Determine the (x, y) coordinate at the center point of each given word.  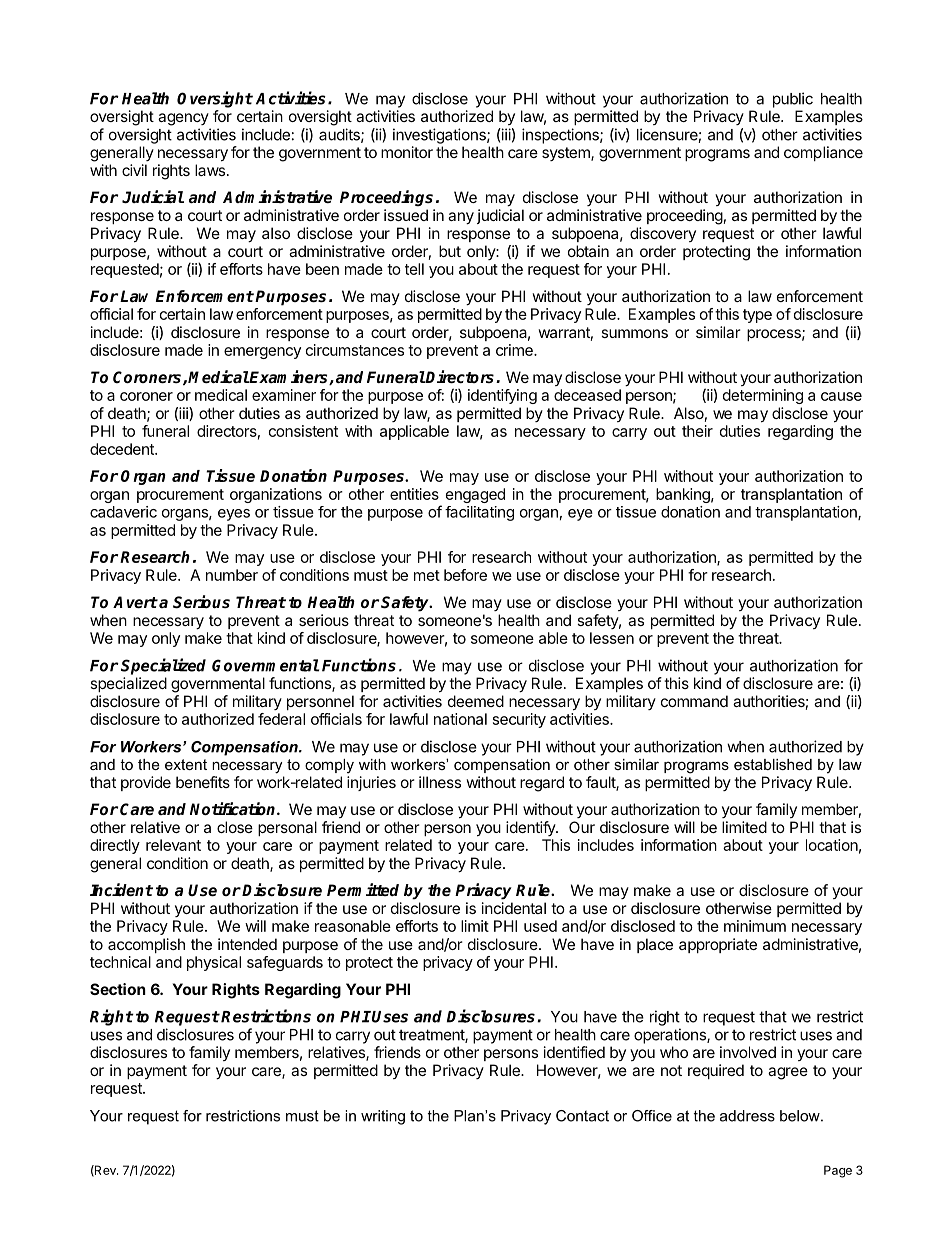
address (747, 1116)
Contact (582, 1116)
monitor (407, 152)
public (793, 100)
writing (383, 1117)
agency (183, 119)
